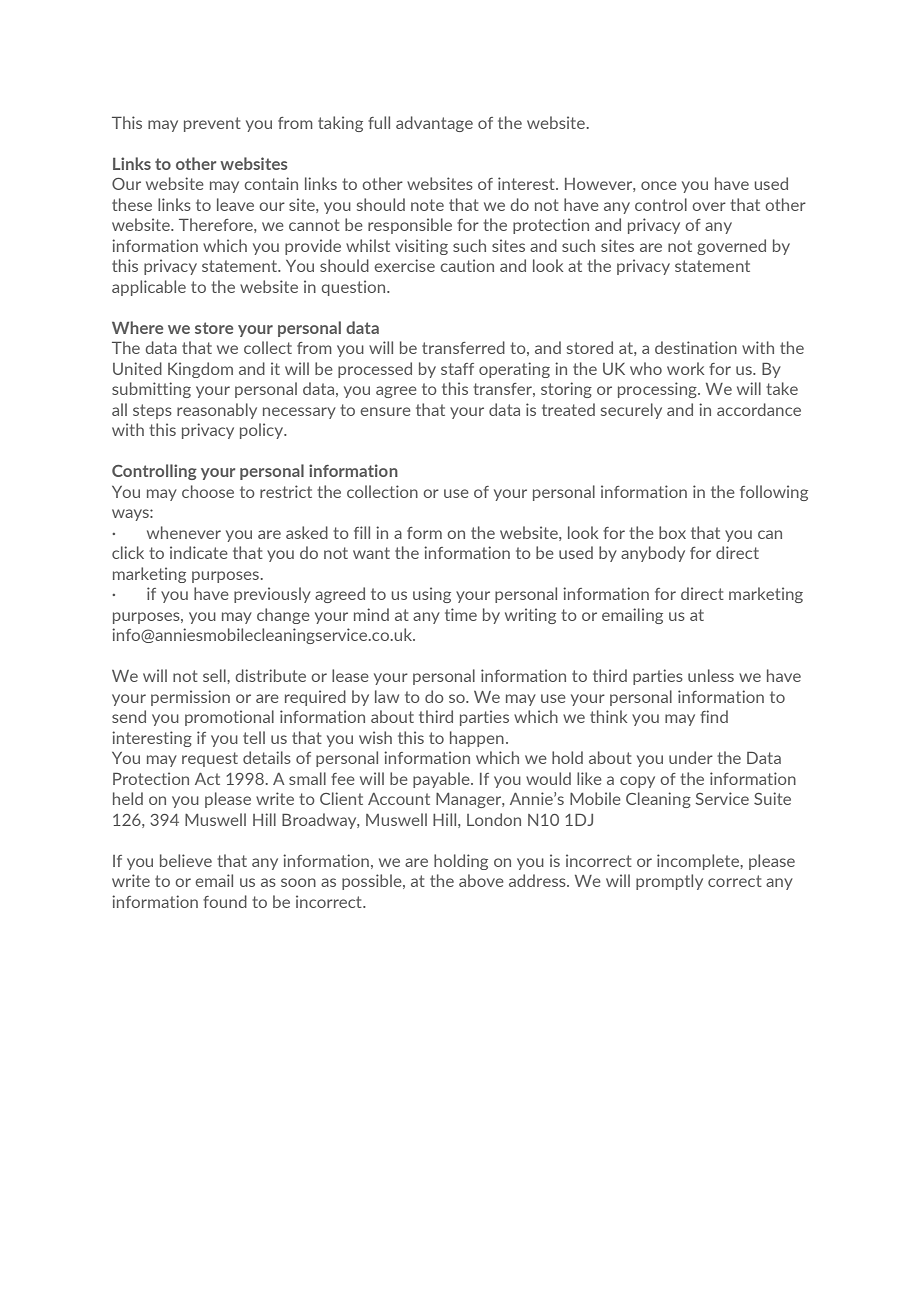  What do you see at coordinates (186, 860) in the screenshot?
I see `believe` at bounding box center [186, 860].
